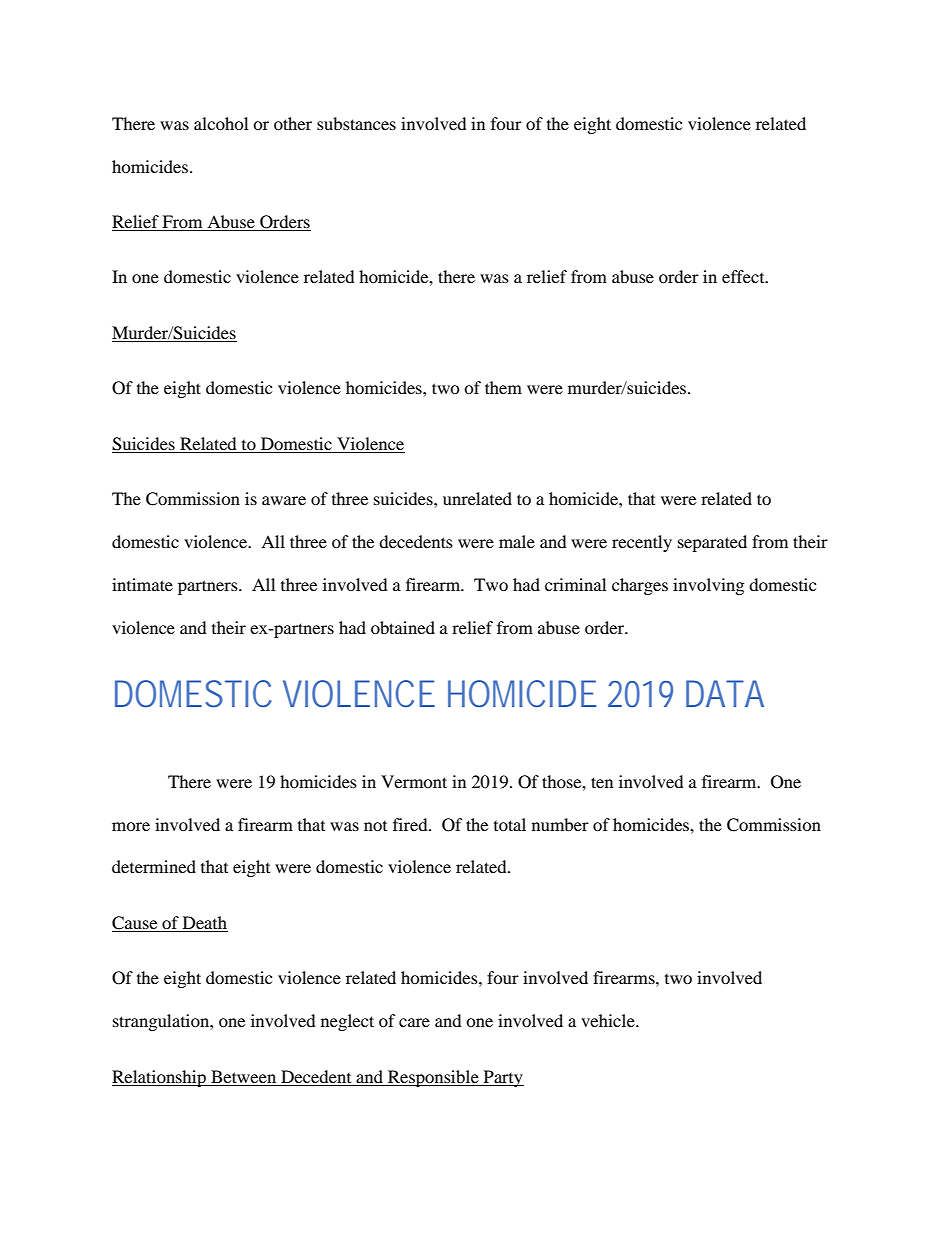 This image has height=1233, width=952. What do you see at coordinates (414, 781) in the image?
I see `Vermont` at bounding box center [414, 781].
